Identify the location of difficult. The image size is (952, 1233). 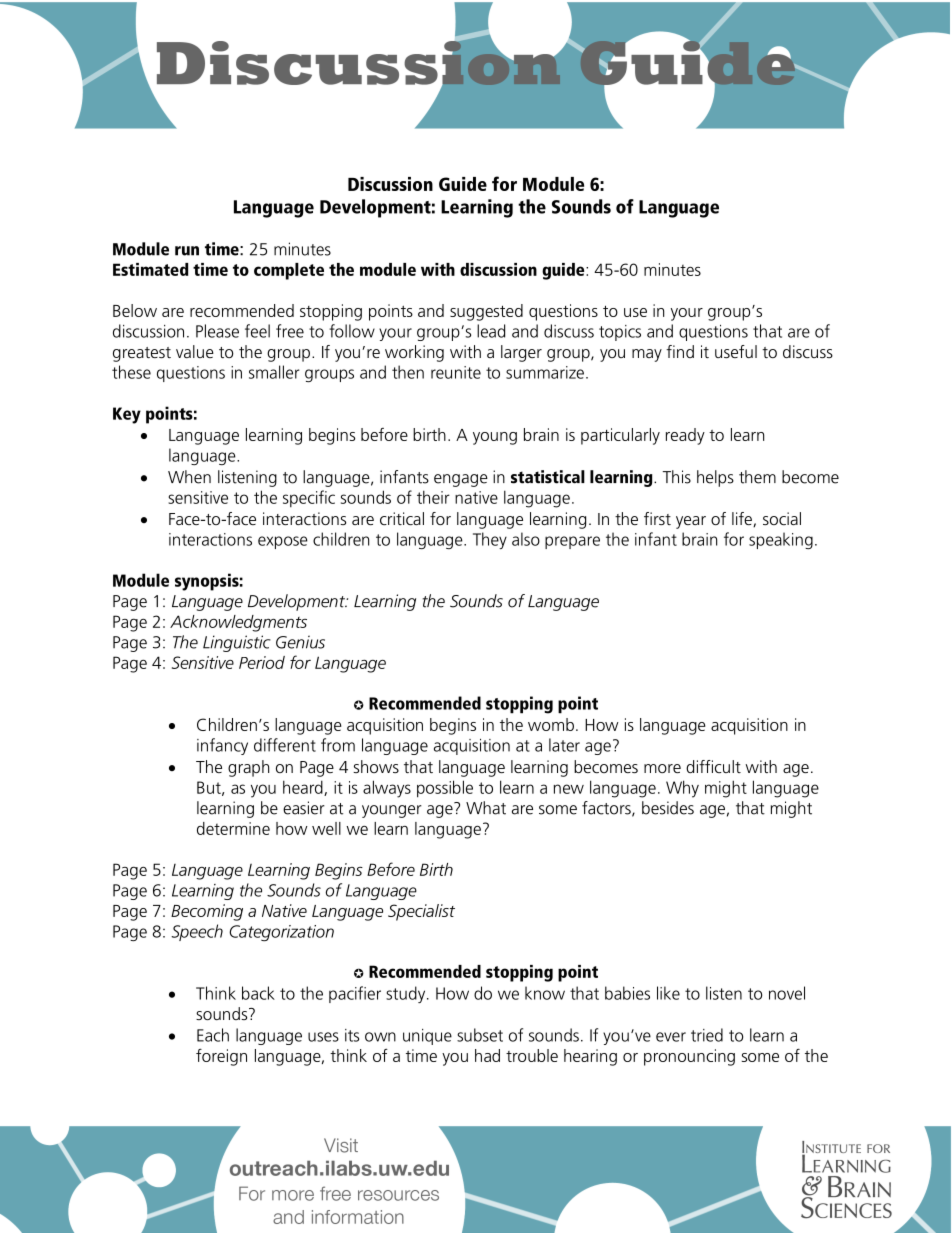
(713, 766).
